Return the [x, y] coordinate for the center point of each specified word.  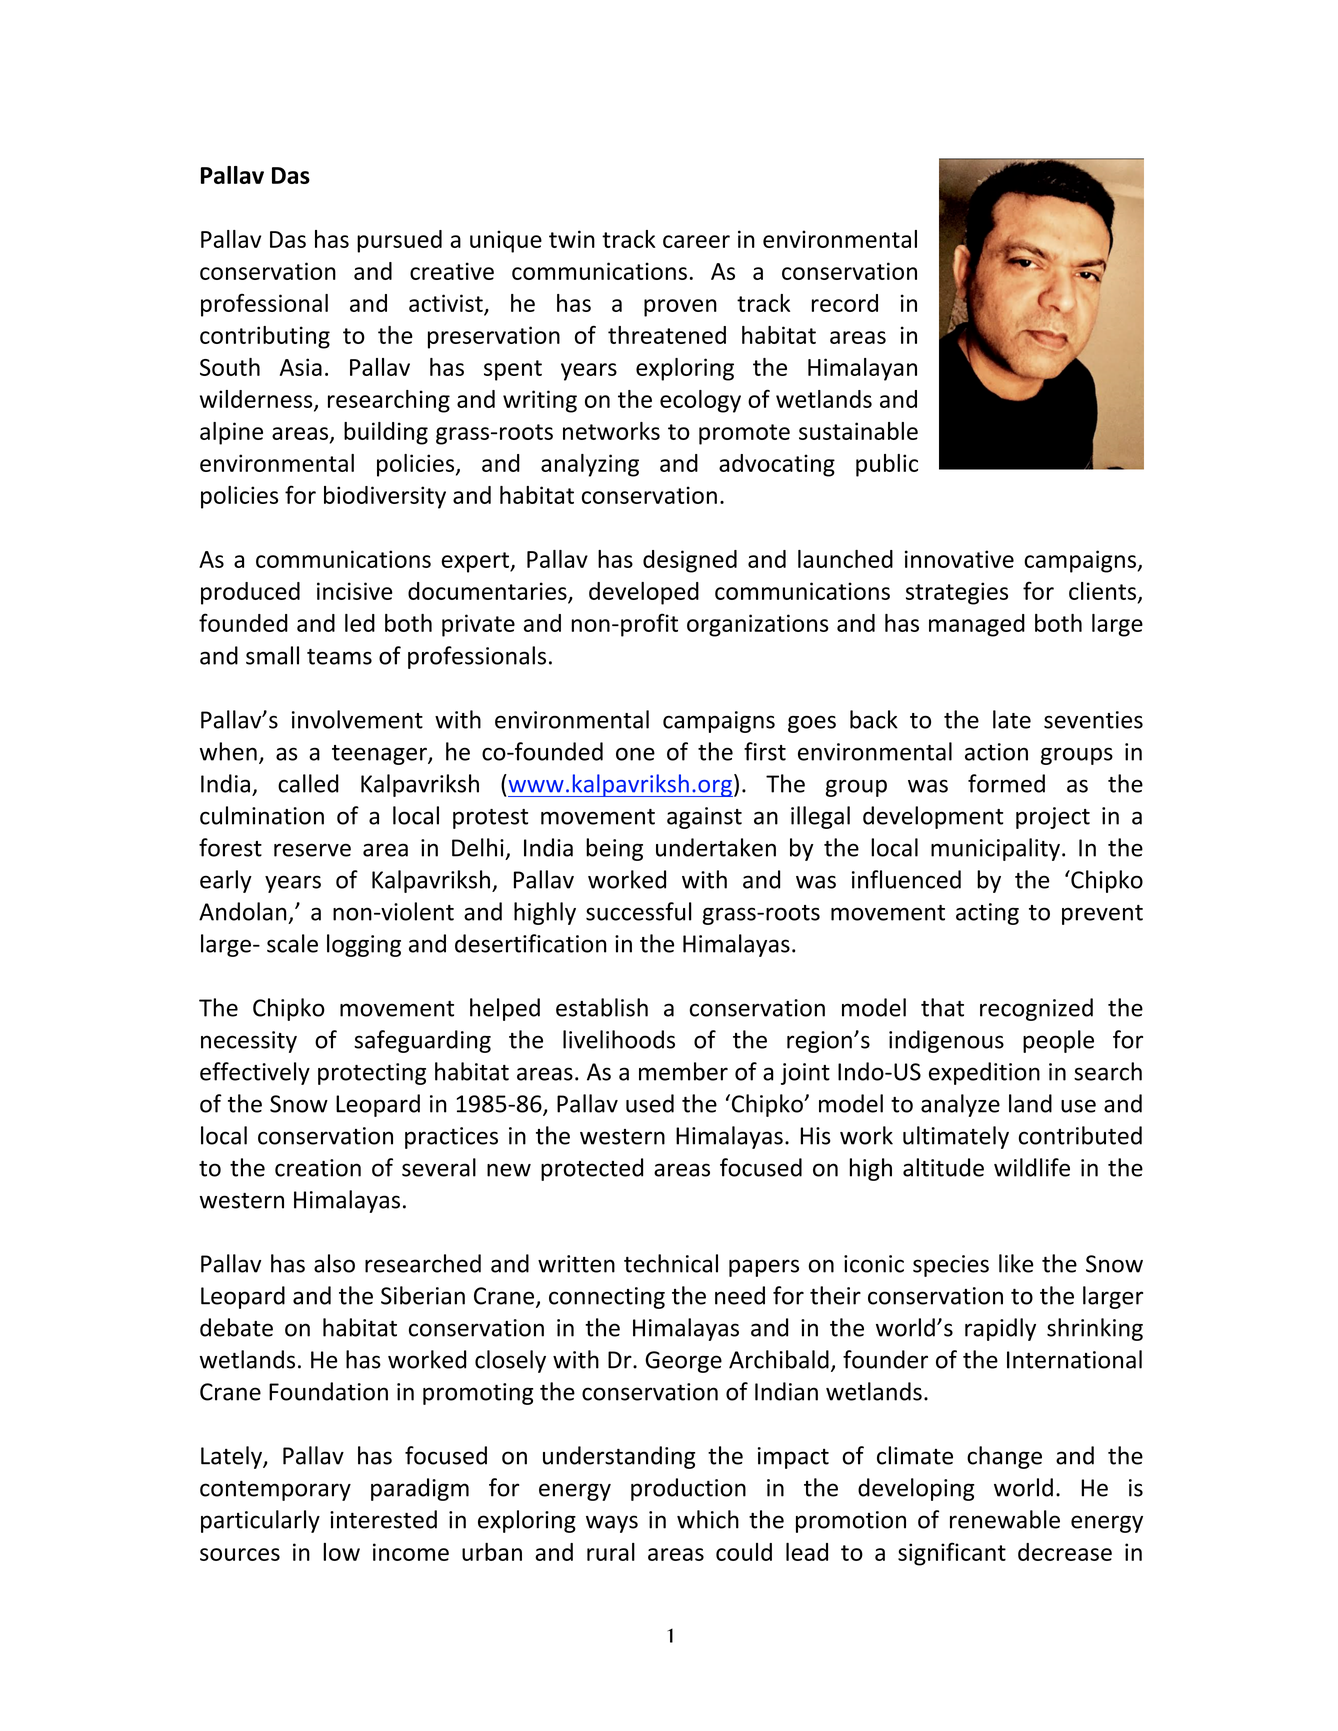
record [845, 303]
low [341, 1552]
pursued [399, 241]
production [688, 1489]
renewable [1005, 1519]
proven [680, 308]
